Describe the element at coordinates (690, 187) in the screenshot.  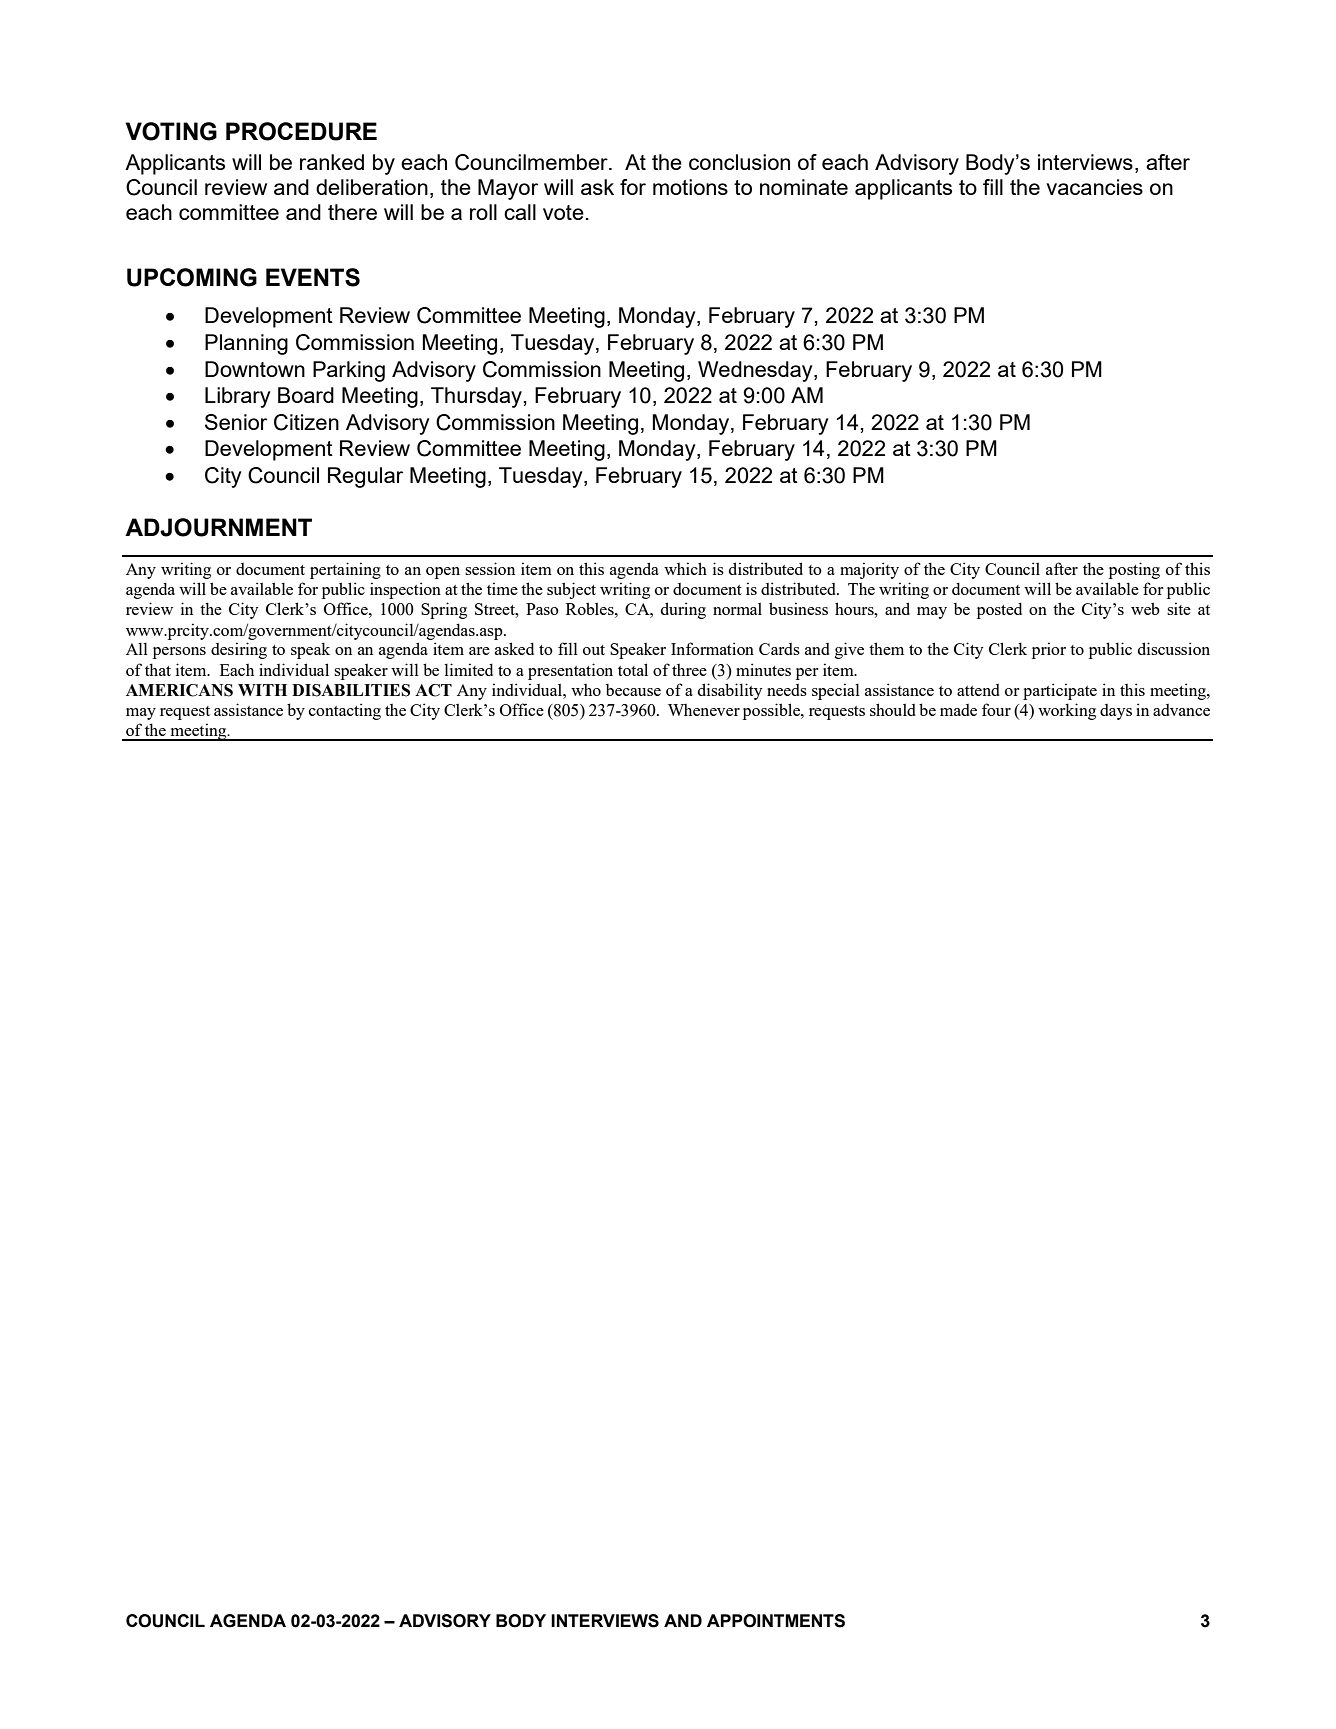
I see `motions` at that location.
